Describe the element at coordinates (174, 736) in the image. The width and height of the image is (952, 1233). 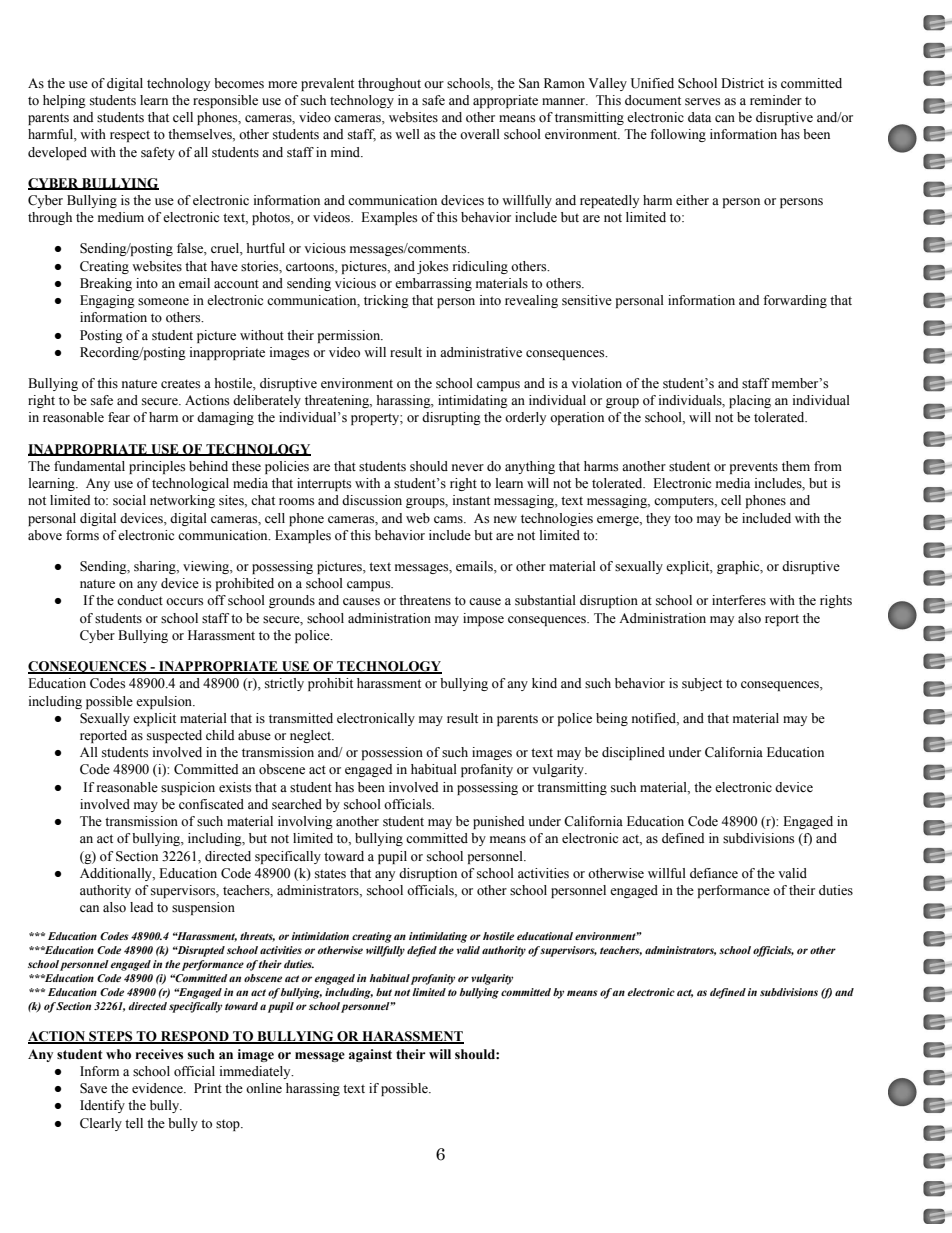
I see `suspected` at that location.
